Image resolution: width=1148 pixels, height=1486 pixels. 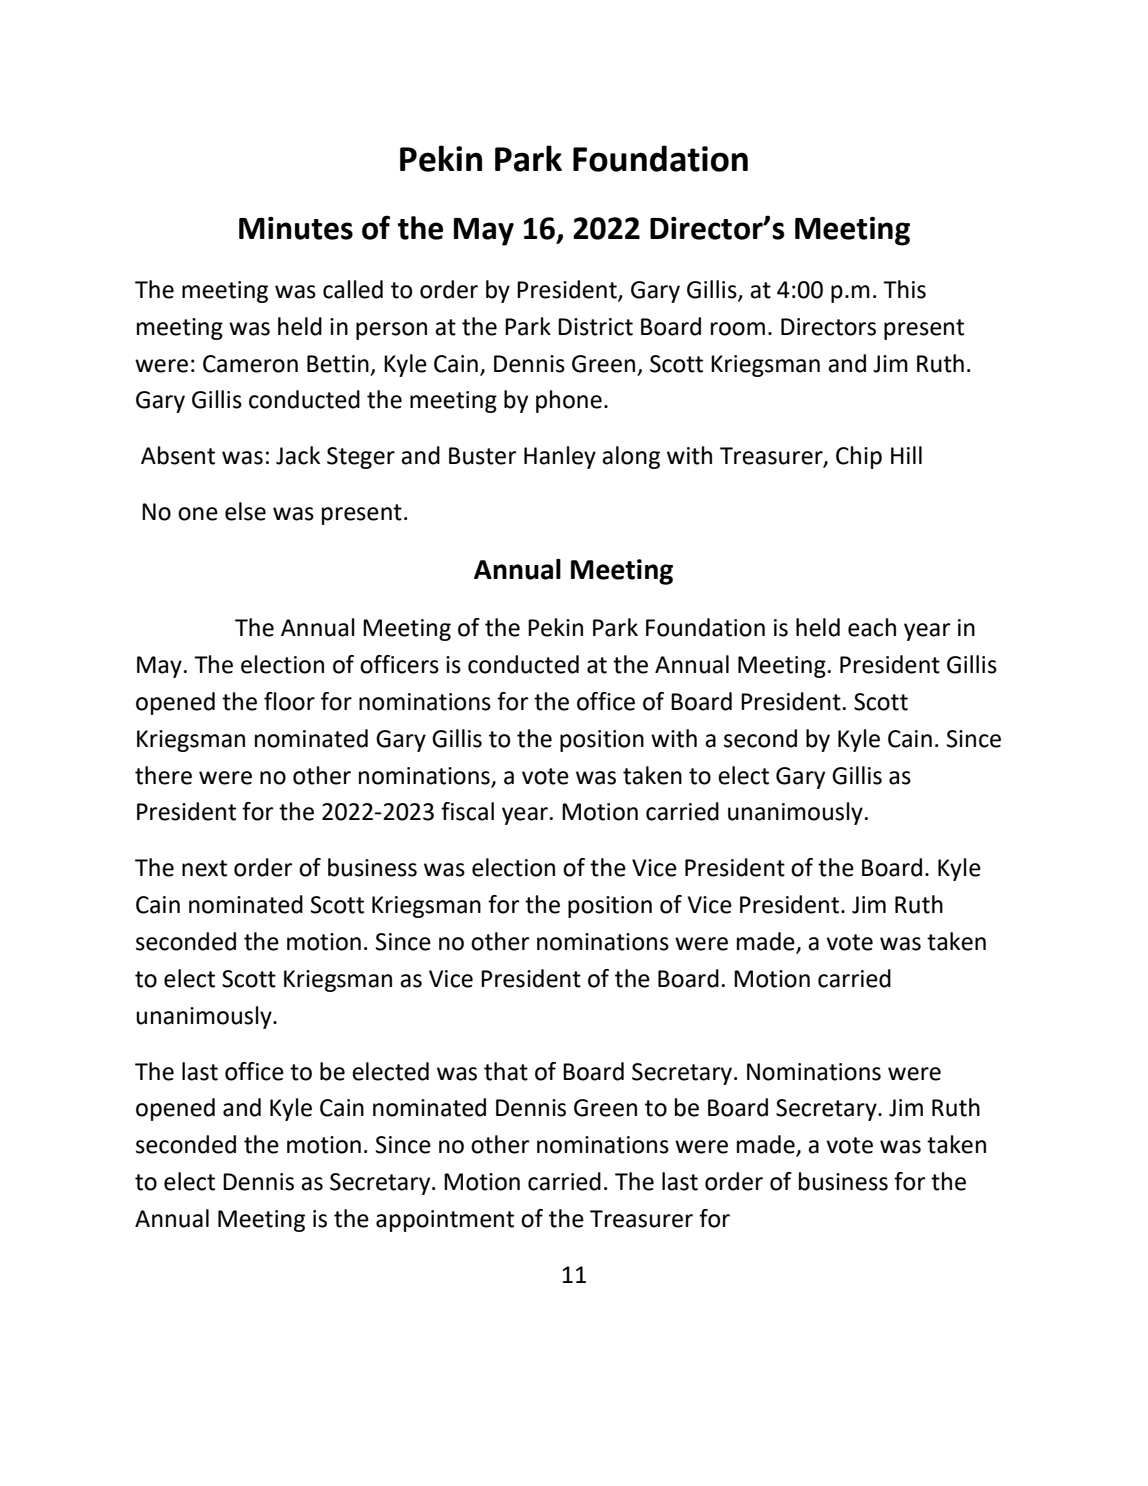 I want to click on next, so click(x=204, y=868).
